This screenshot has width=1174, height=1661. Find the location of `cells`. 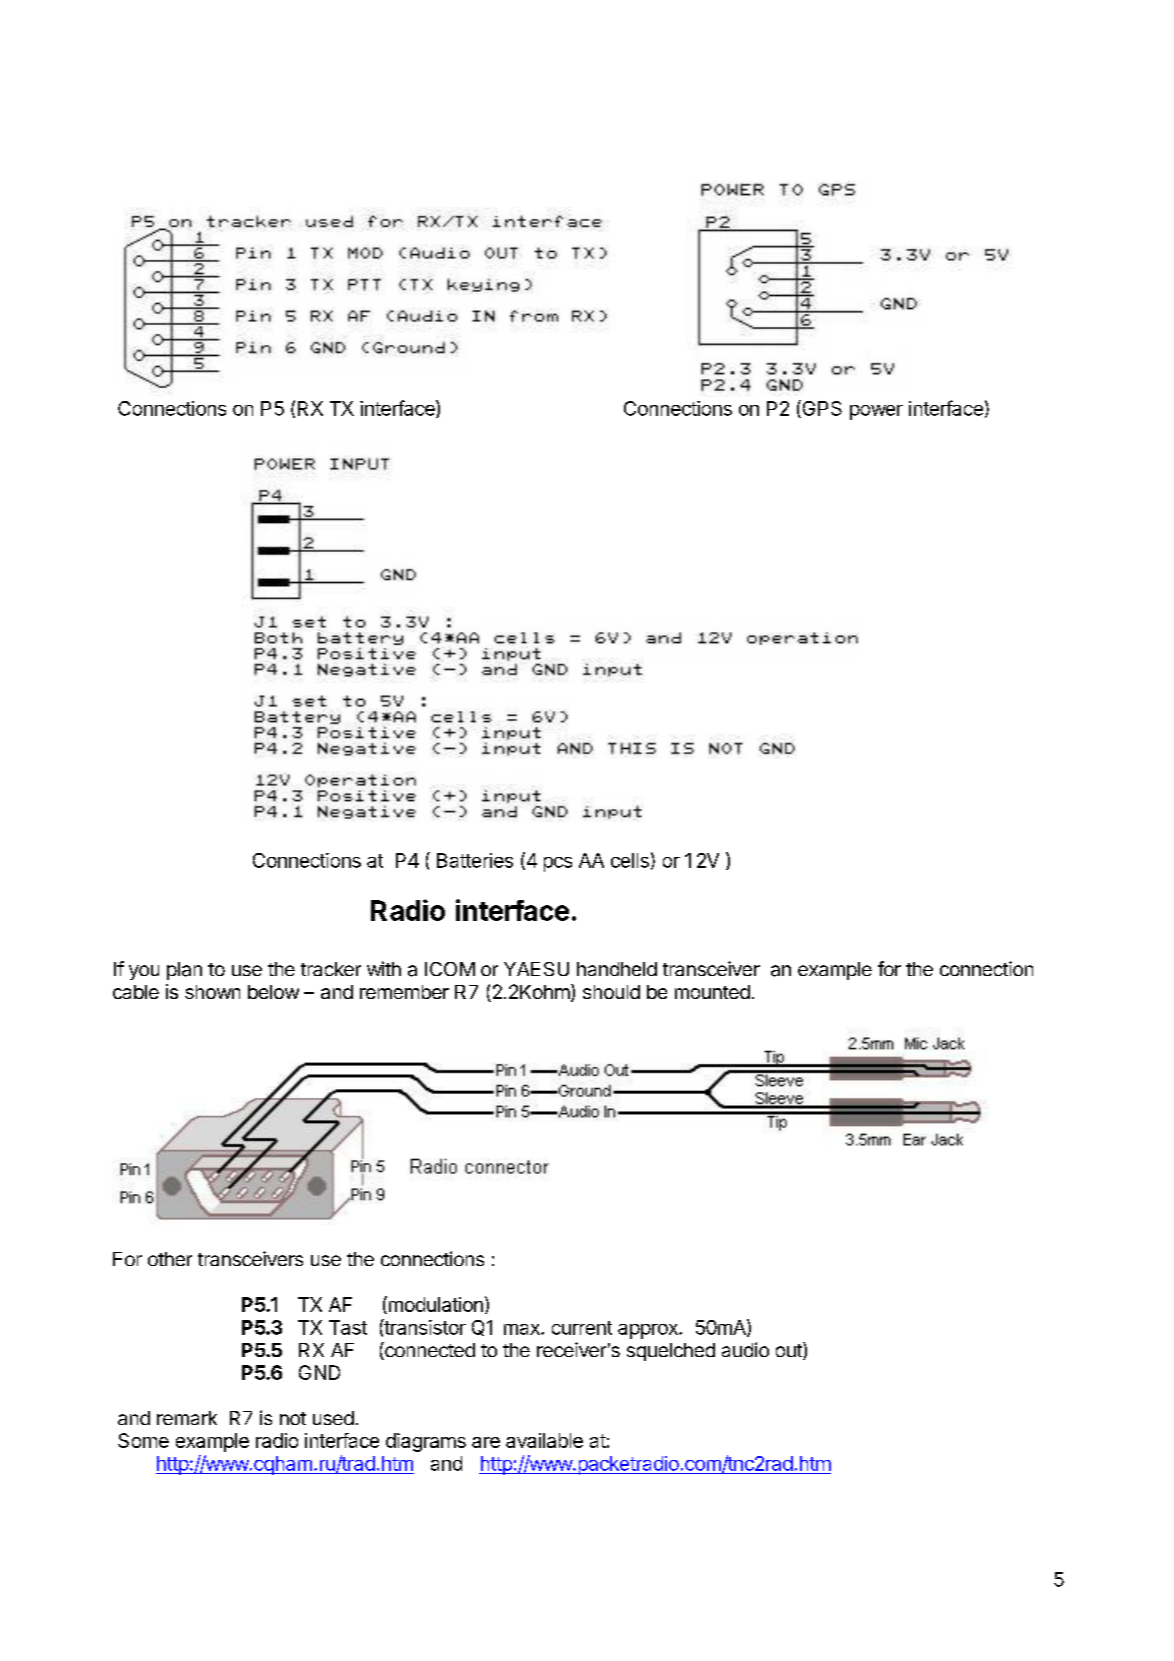

cells is located at coordinates (630, 860).
